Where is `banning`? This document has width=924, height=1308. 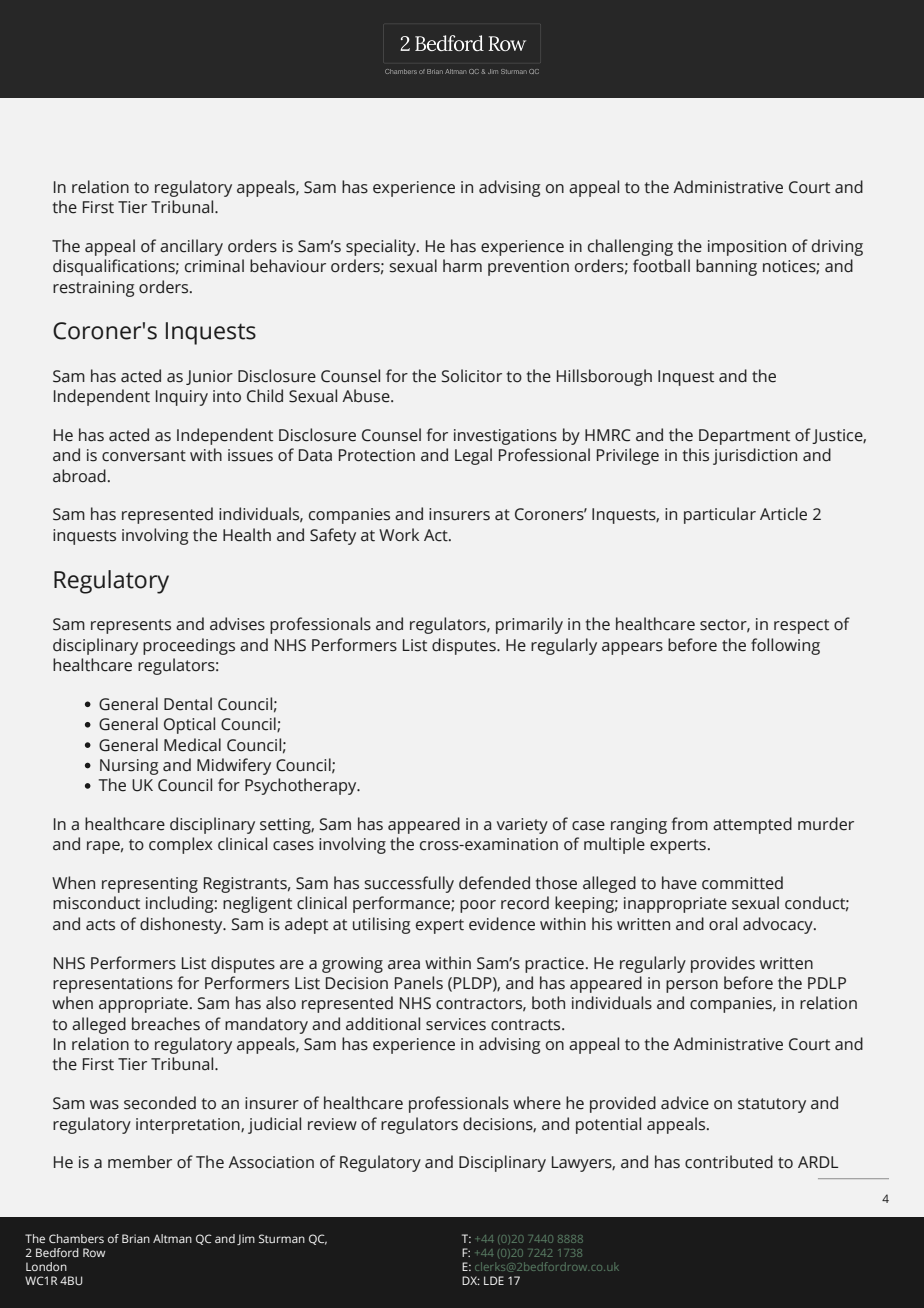 banning is located at coordinates (726, 267).
